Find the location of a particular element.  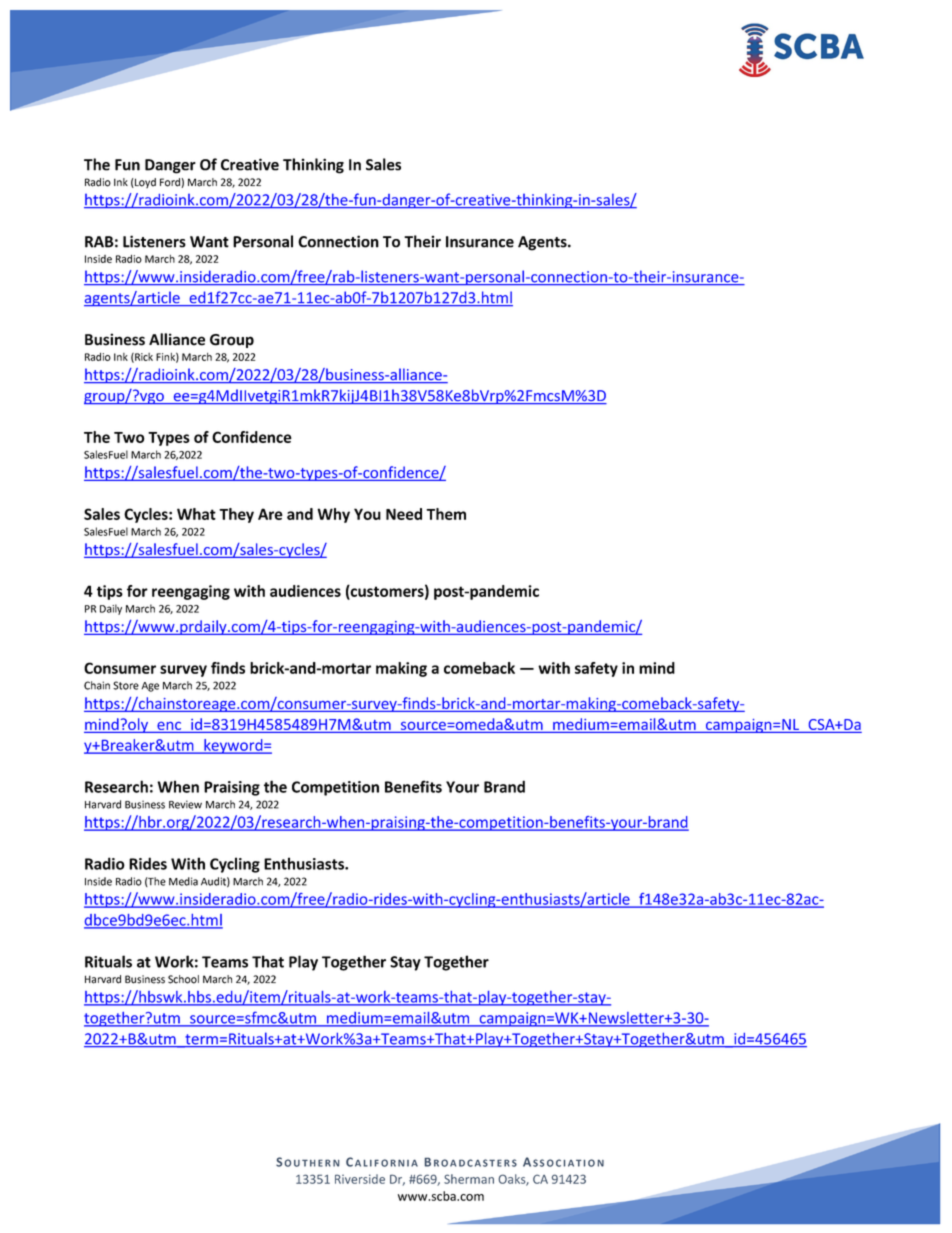

Are is located at coordinates (270, 514).
